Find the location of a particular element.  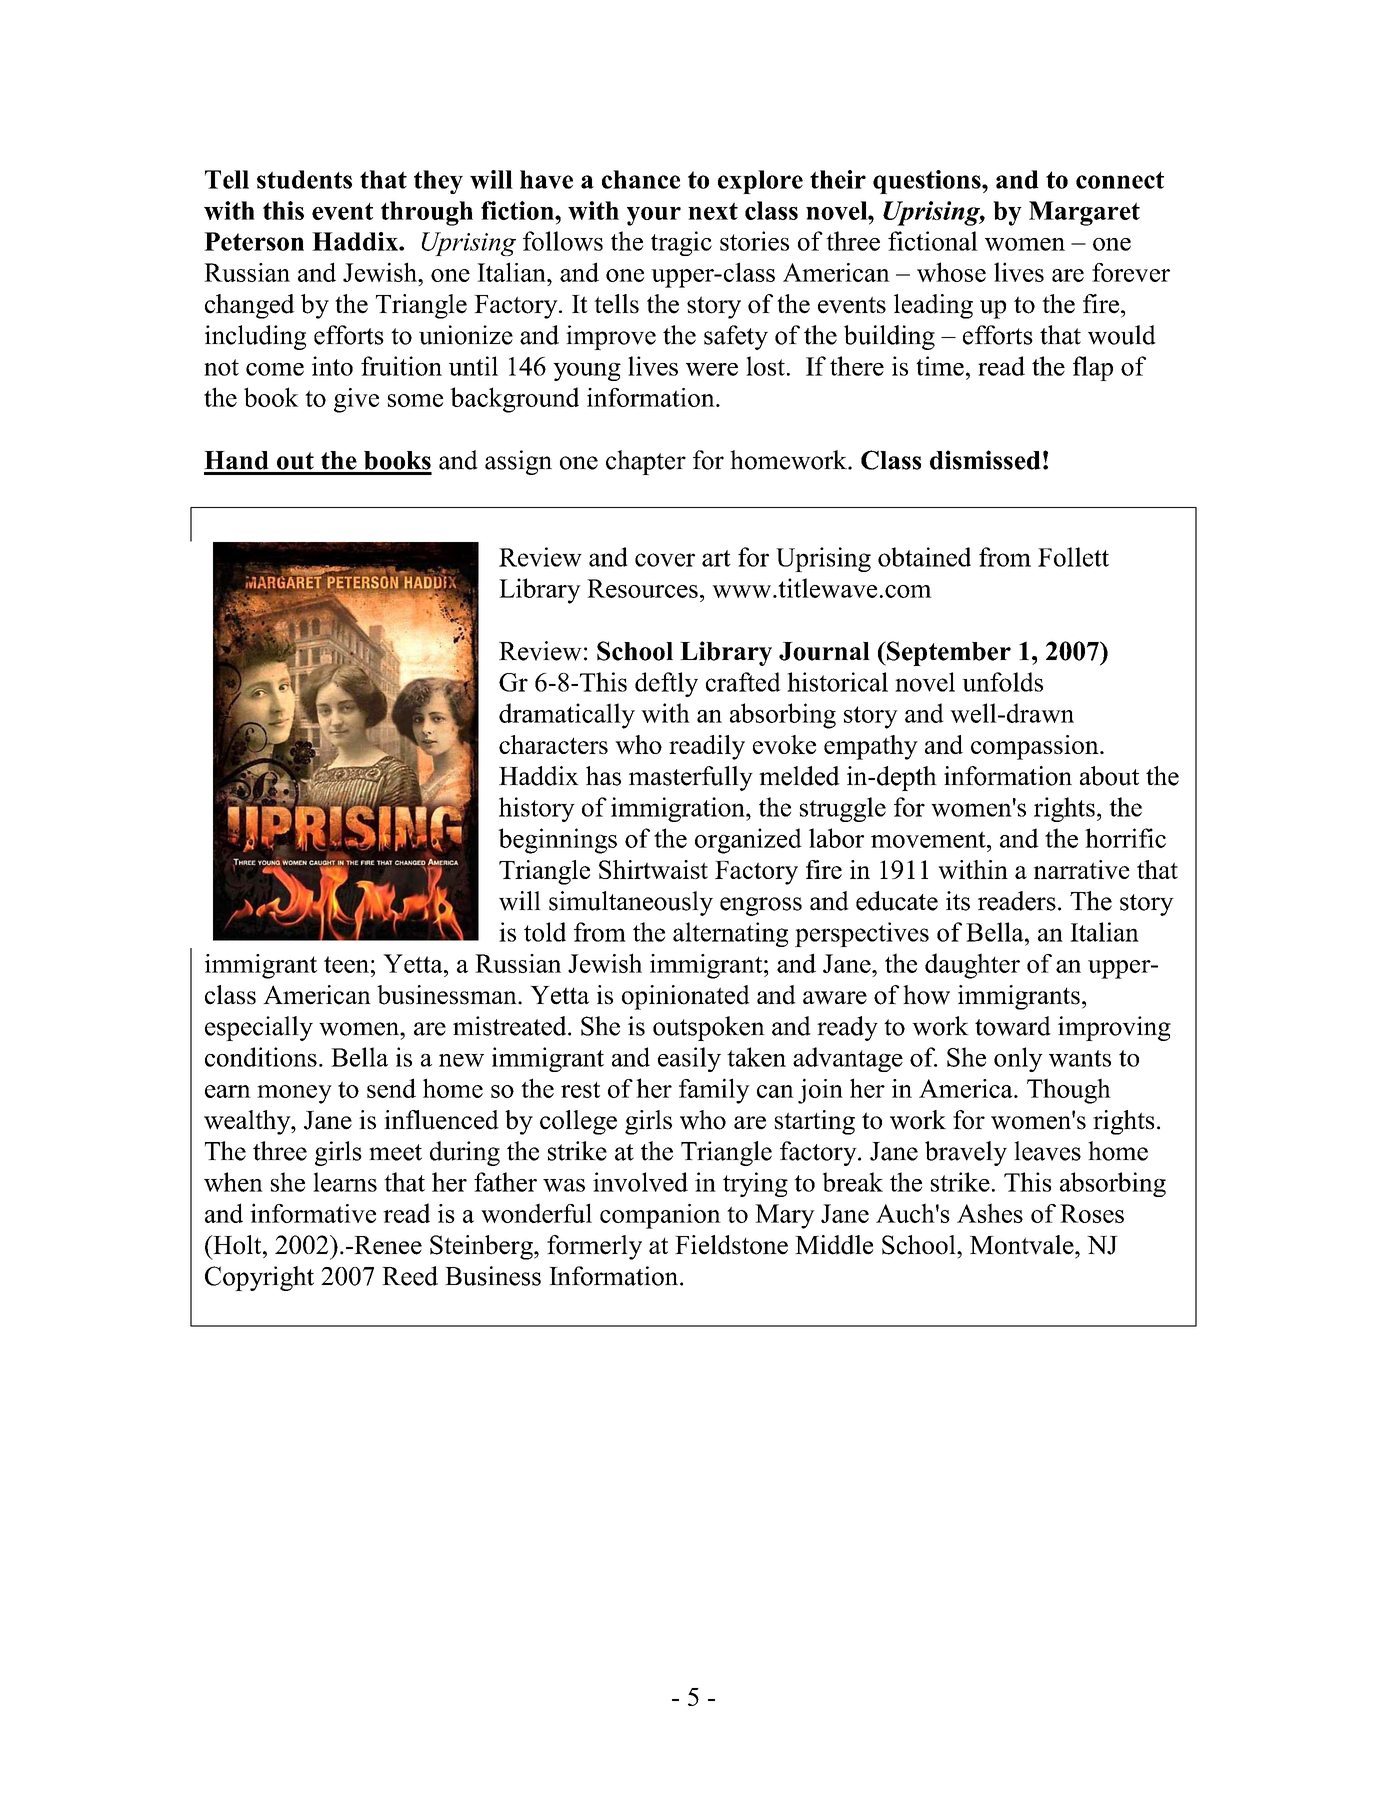

Margaret is located at coordinates (1084, 213).
